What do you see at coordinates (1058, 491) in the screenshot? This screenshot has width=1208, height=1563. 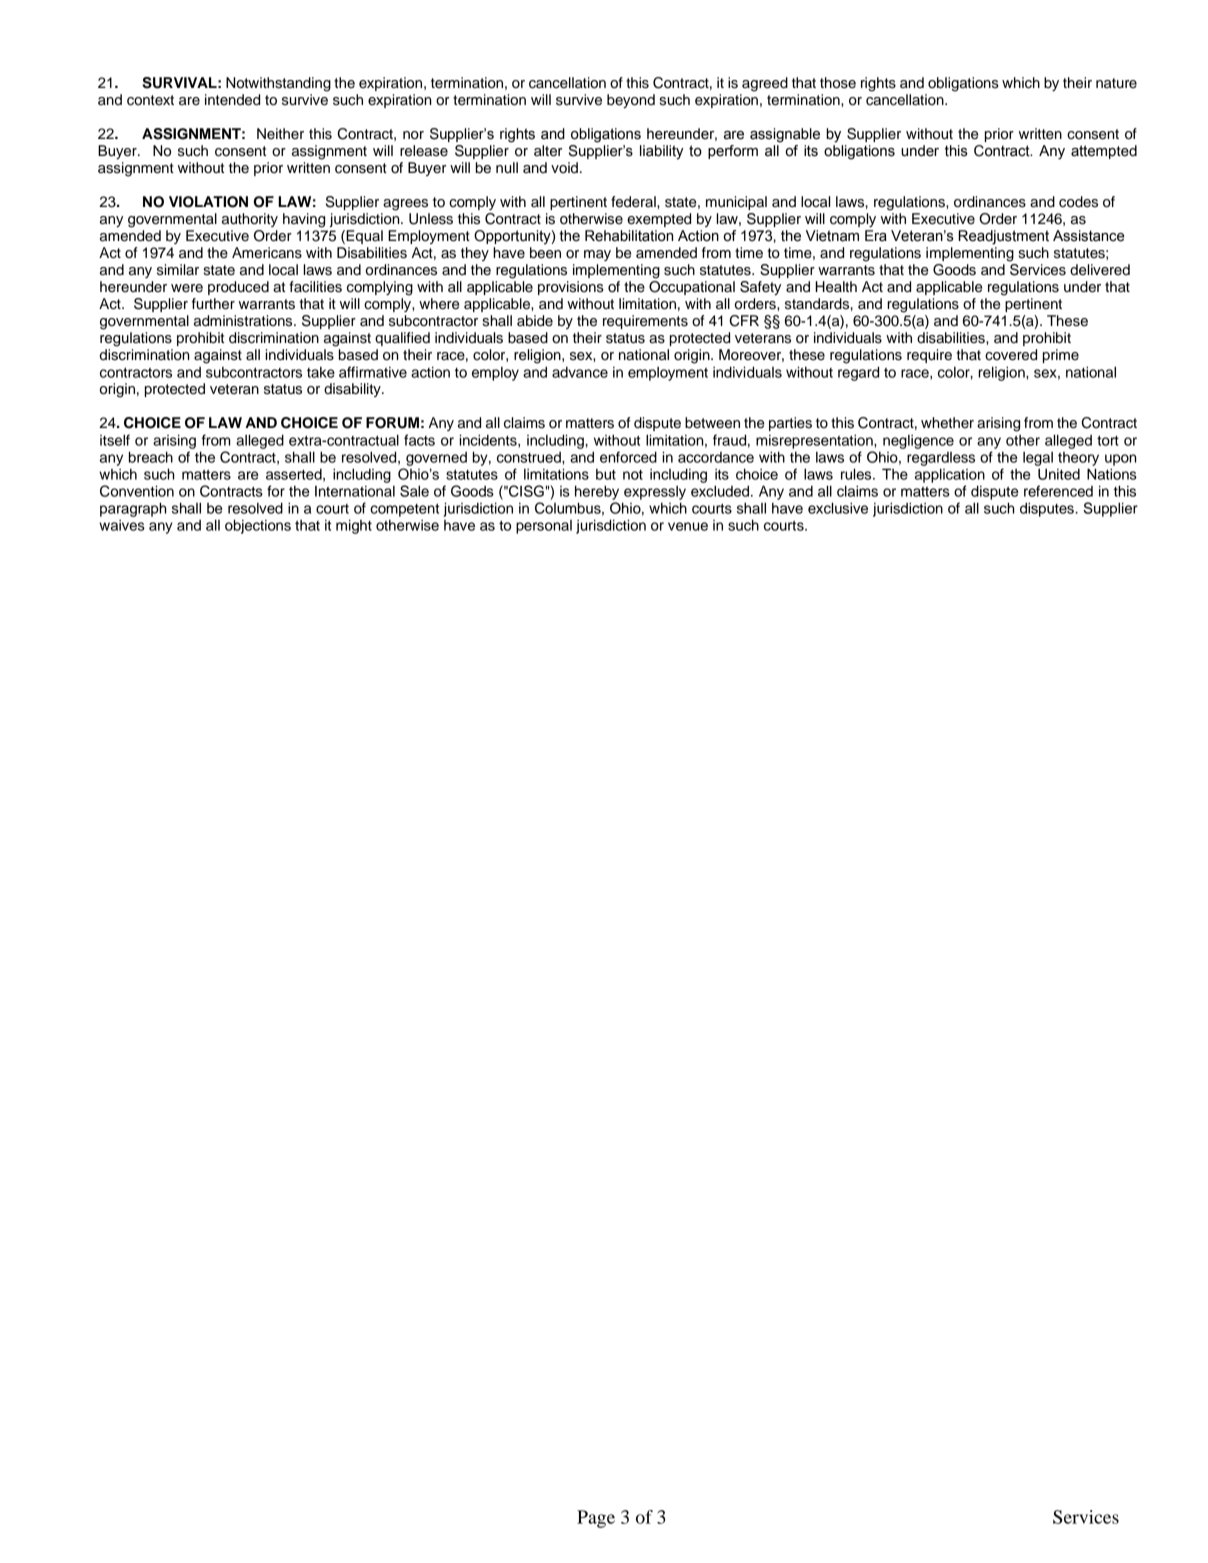 I see `referenced` at bounding box center [1058, 491].
